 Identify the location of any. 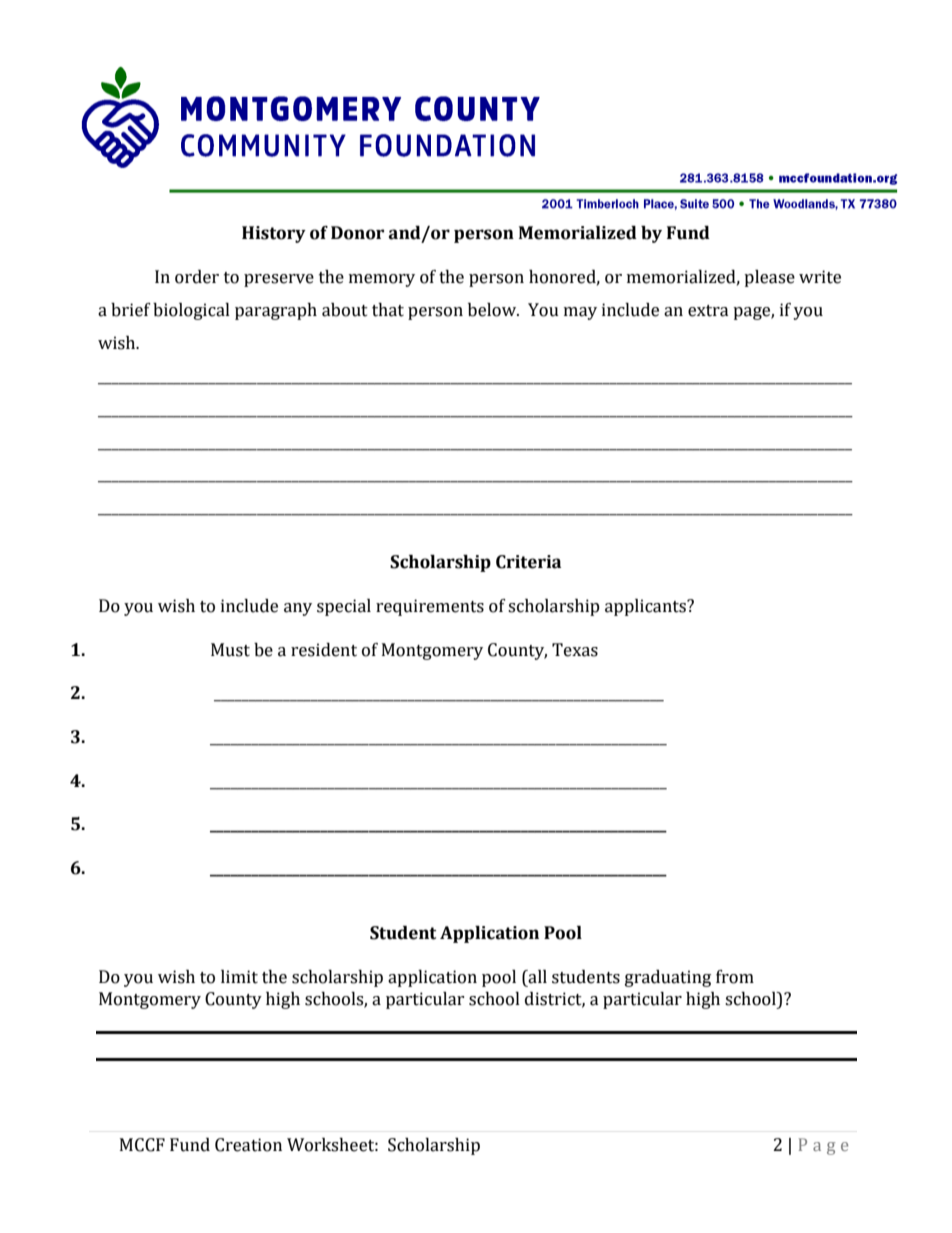
(298, 609).
